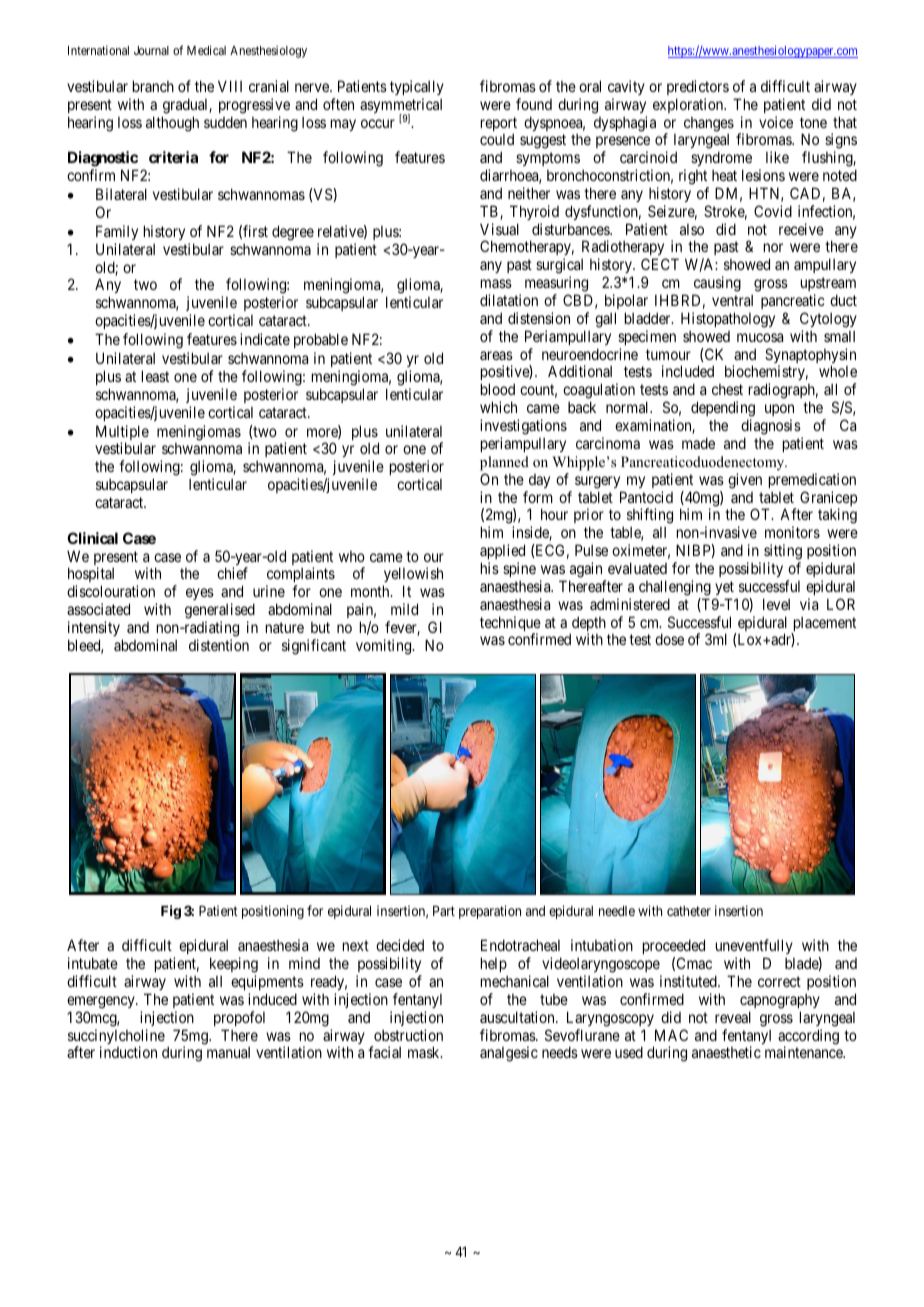 The width and height of the page is (924, 1307). What do you see at coordinates (518, 1017) in the page?
I see `auscultation` at bounding box center [518, 1017].
